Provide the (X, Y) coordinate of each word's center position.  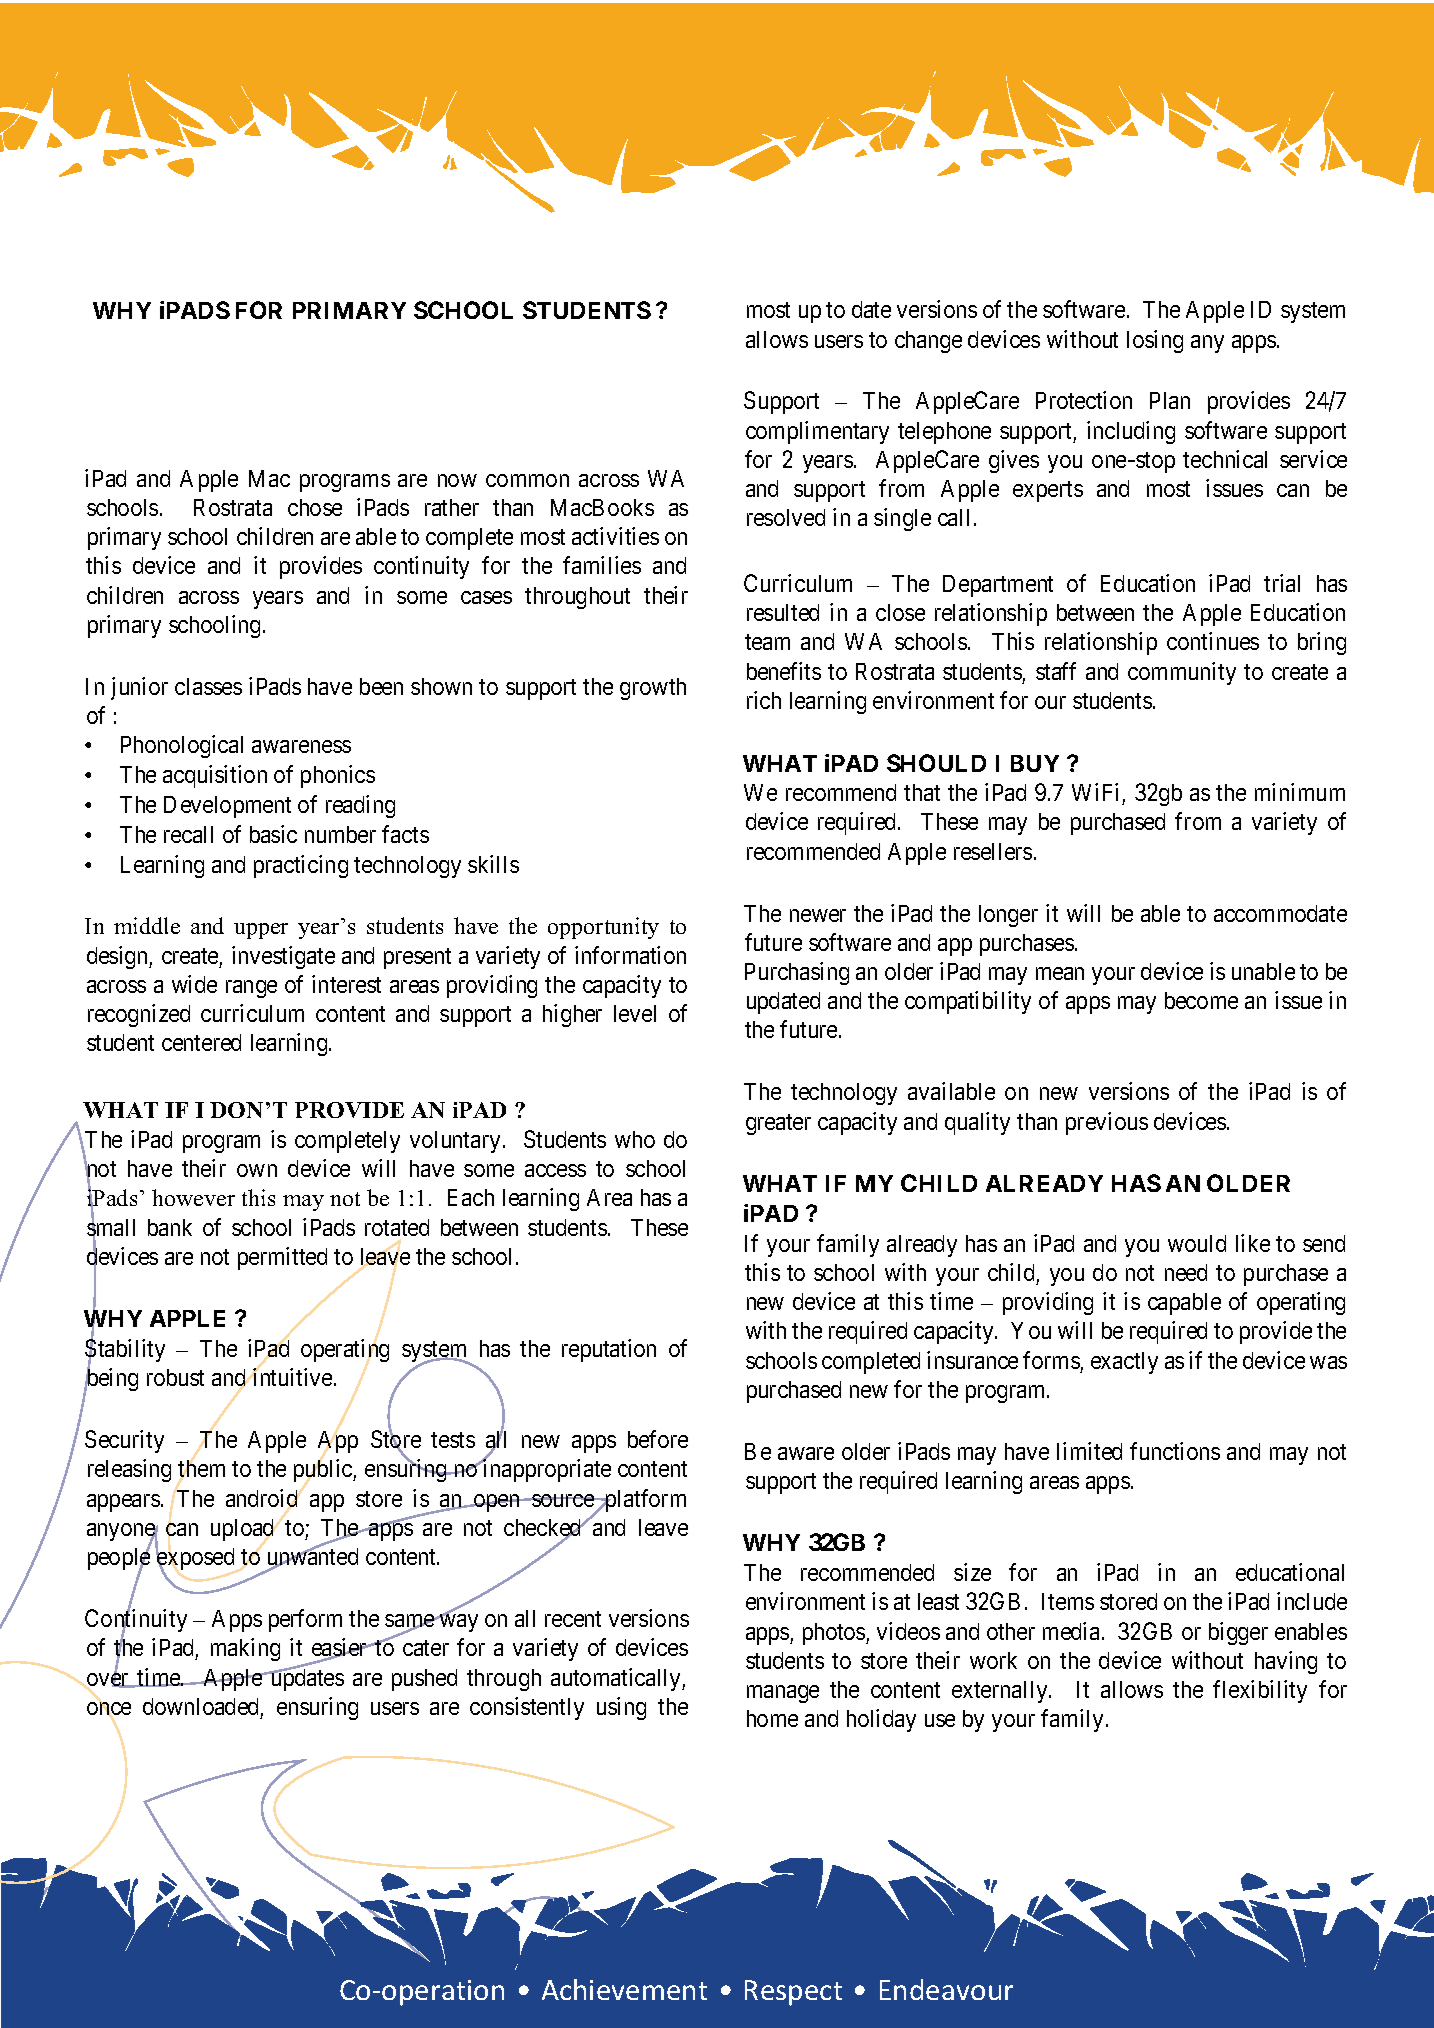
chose (315, 507)
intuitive (292, 1377)
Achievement (624, 1989)
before (658, 1439)
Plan (1170, 400)
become (1201, 1000)
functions (1175, 1451)
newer (818, 915)
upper (261, 931)
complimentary (817, 432)
